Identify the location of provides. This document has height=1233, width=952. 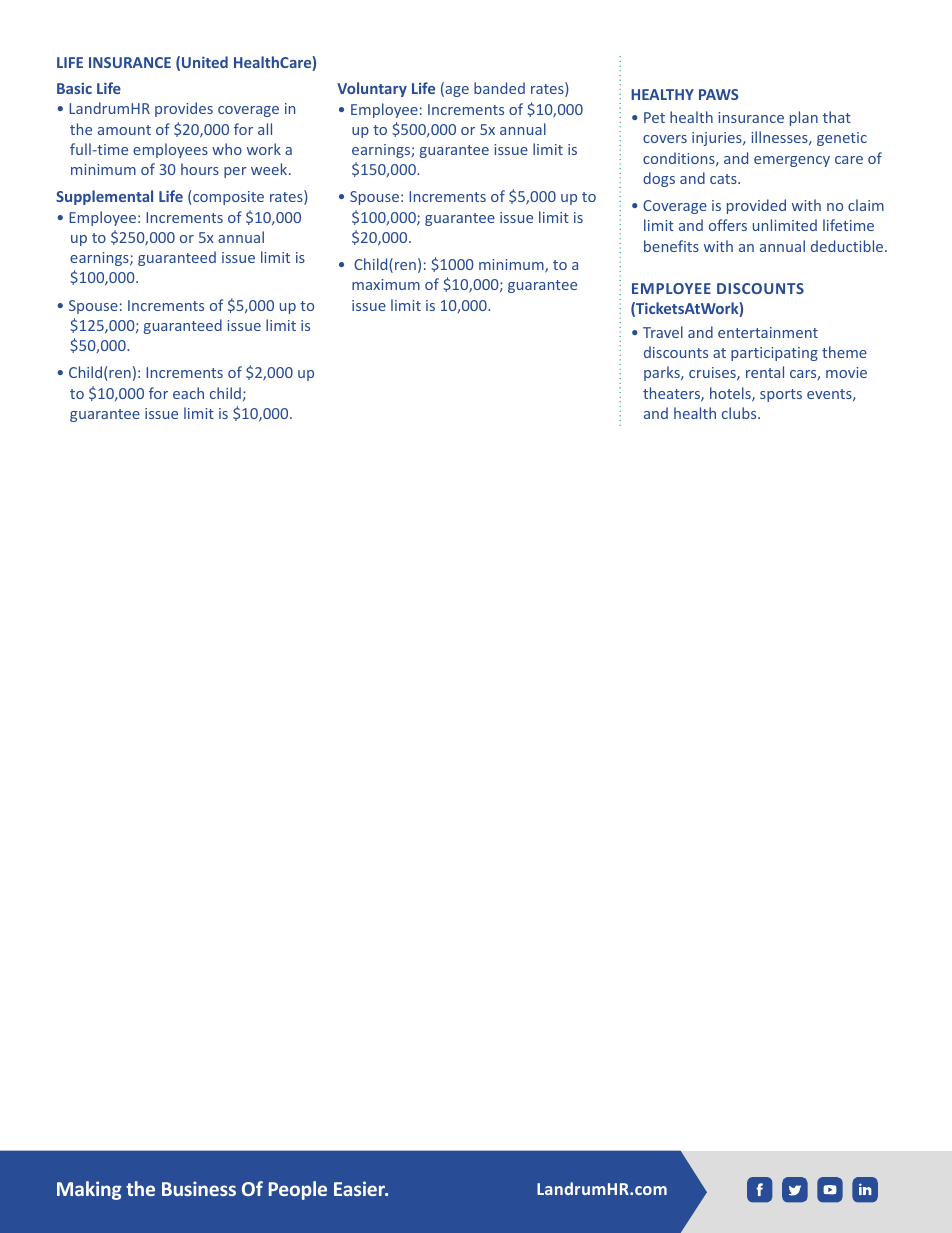
(184, 109).
